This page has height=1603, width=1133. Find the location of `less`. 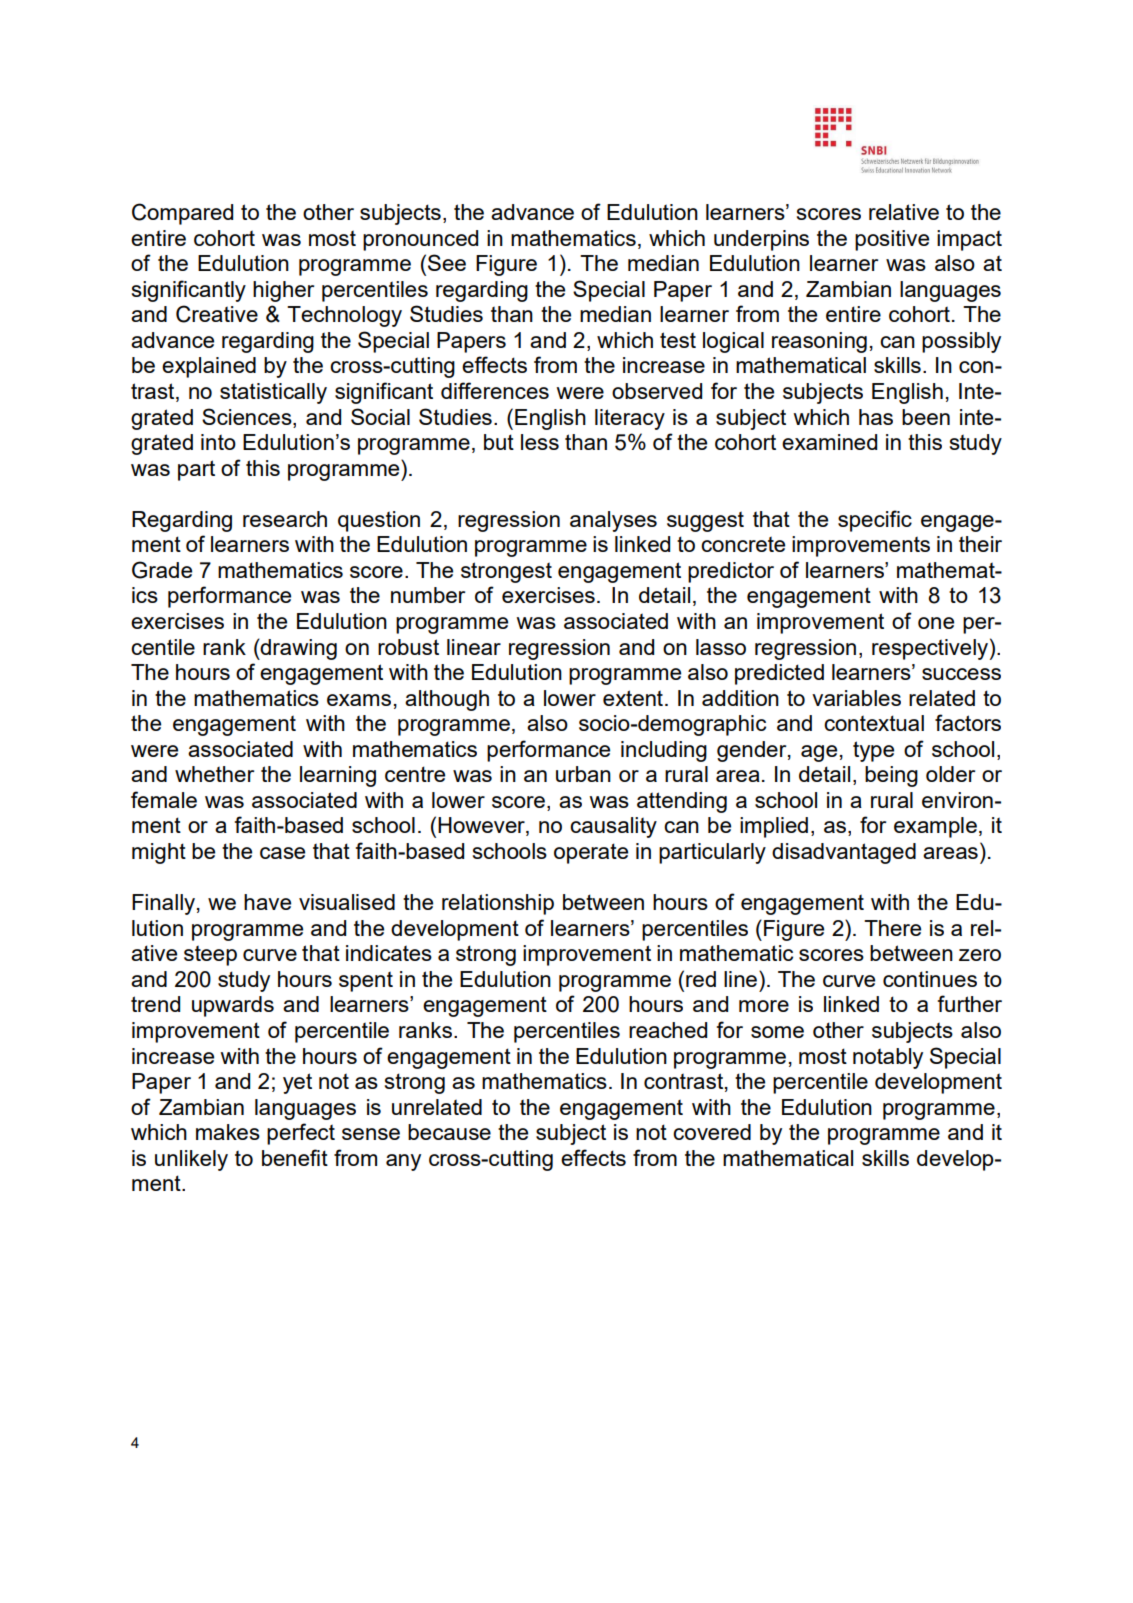

less is located at coordinates (540, 442).
